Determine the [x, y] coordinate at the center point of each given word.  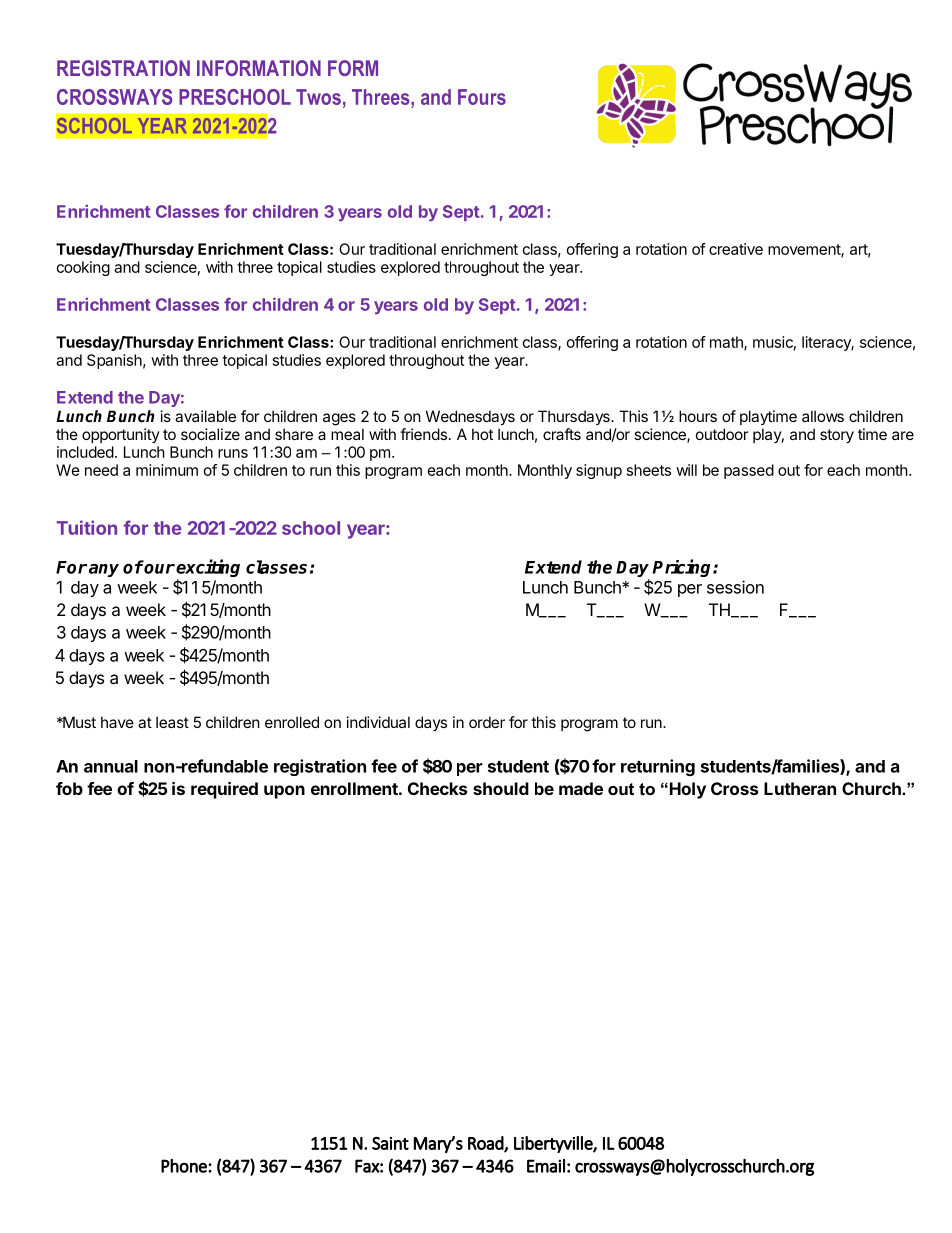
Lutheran [800, 788]
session [735, 587]
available [205, 416]
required [224, 790]
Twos [318, 97]
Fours [482, 97]
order [487, 722]
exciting [208, 569]
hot [482, 434]
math [727, 343]
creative [736, 249]
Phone [185, 1166]
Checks [437, 788]
